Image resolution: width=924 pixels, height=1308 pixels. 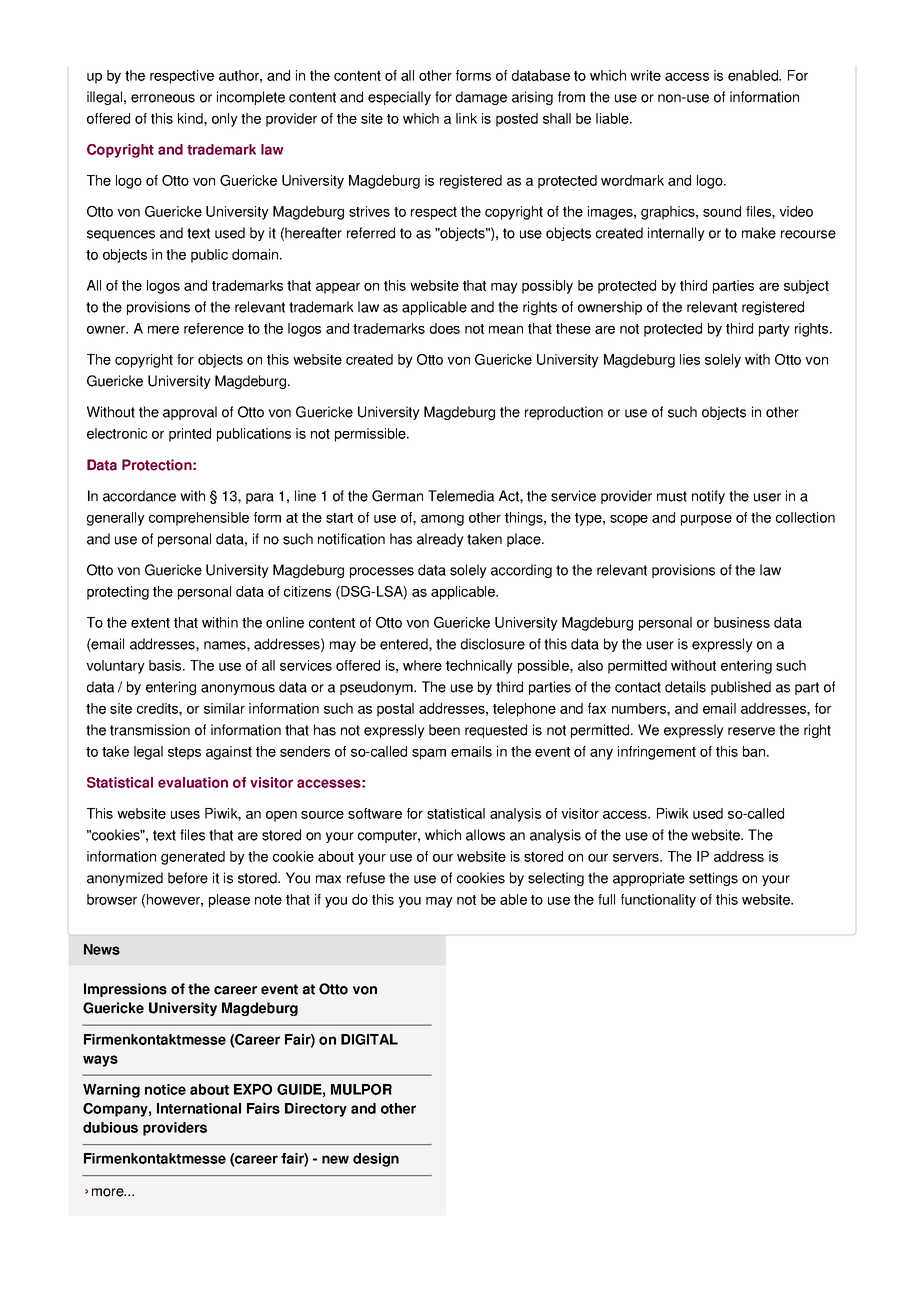 What do you see at coordinates (645, 75) in the page?
I see `write` at bounding box center [645, 75].
